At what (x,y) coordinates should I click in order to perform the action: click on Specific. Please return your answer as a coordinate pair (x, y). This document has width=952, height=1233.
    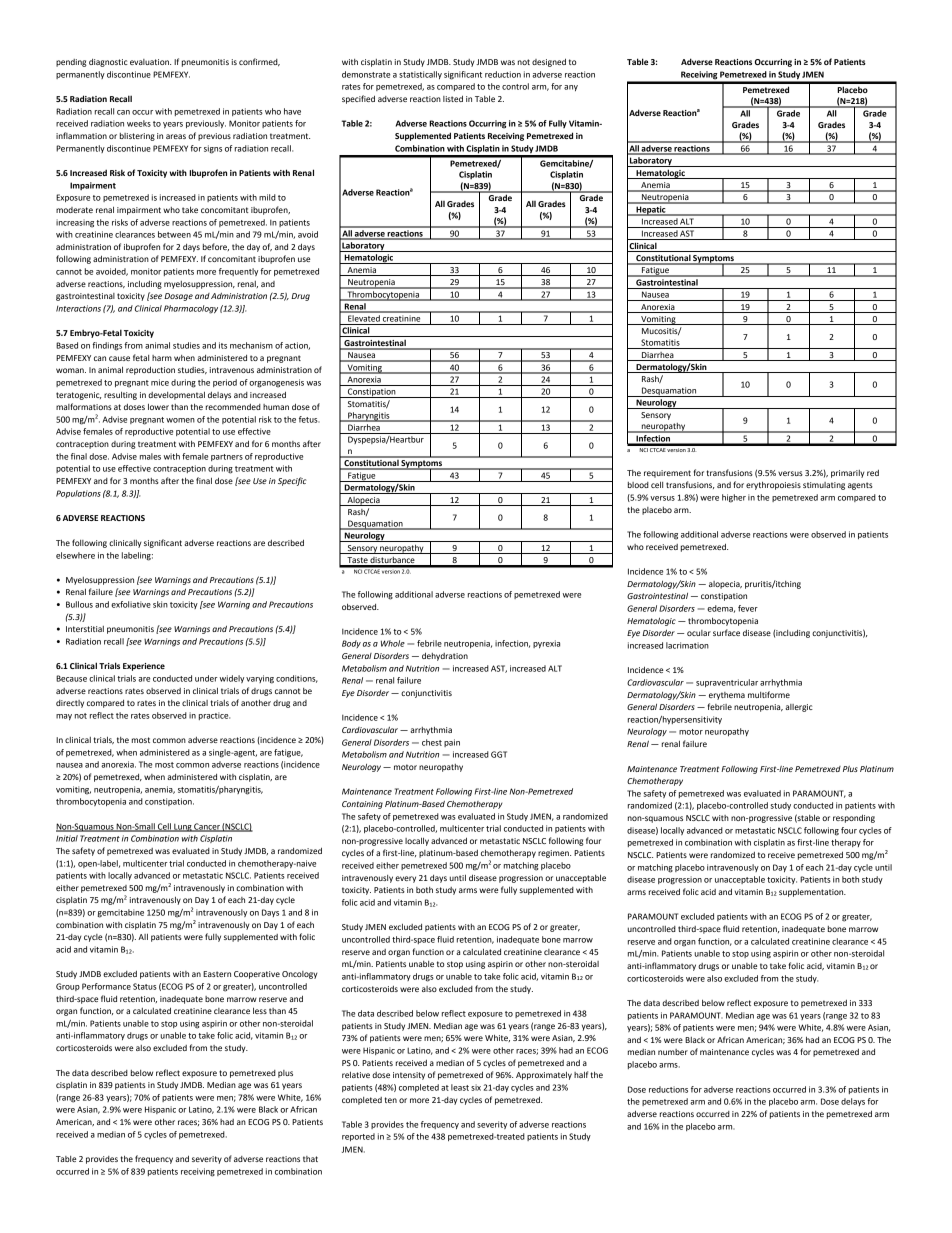
    Looking at the image, I should click on (292, 481).
